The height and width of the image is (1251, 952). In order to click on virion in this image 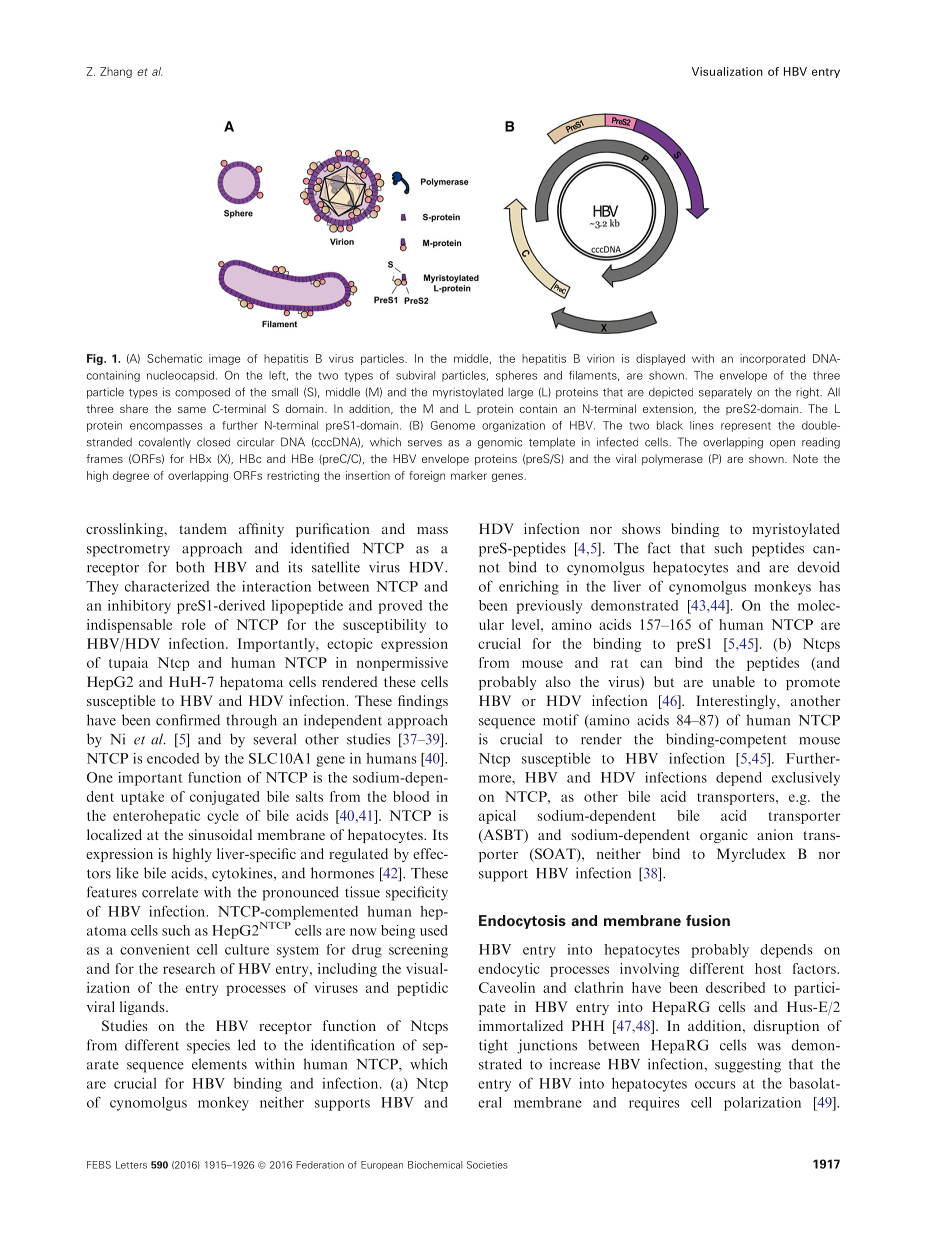, I will do `click(600, 358)`.
